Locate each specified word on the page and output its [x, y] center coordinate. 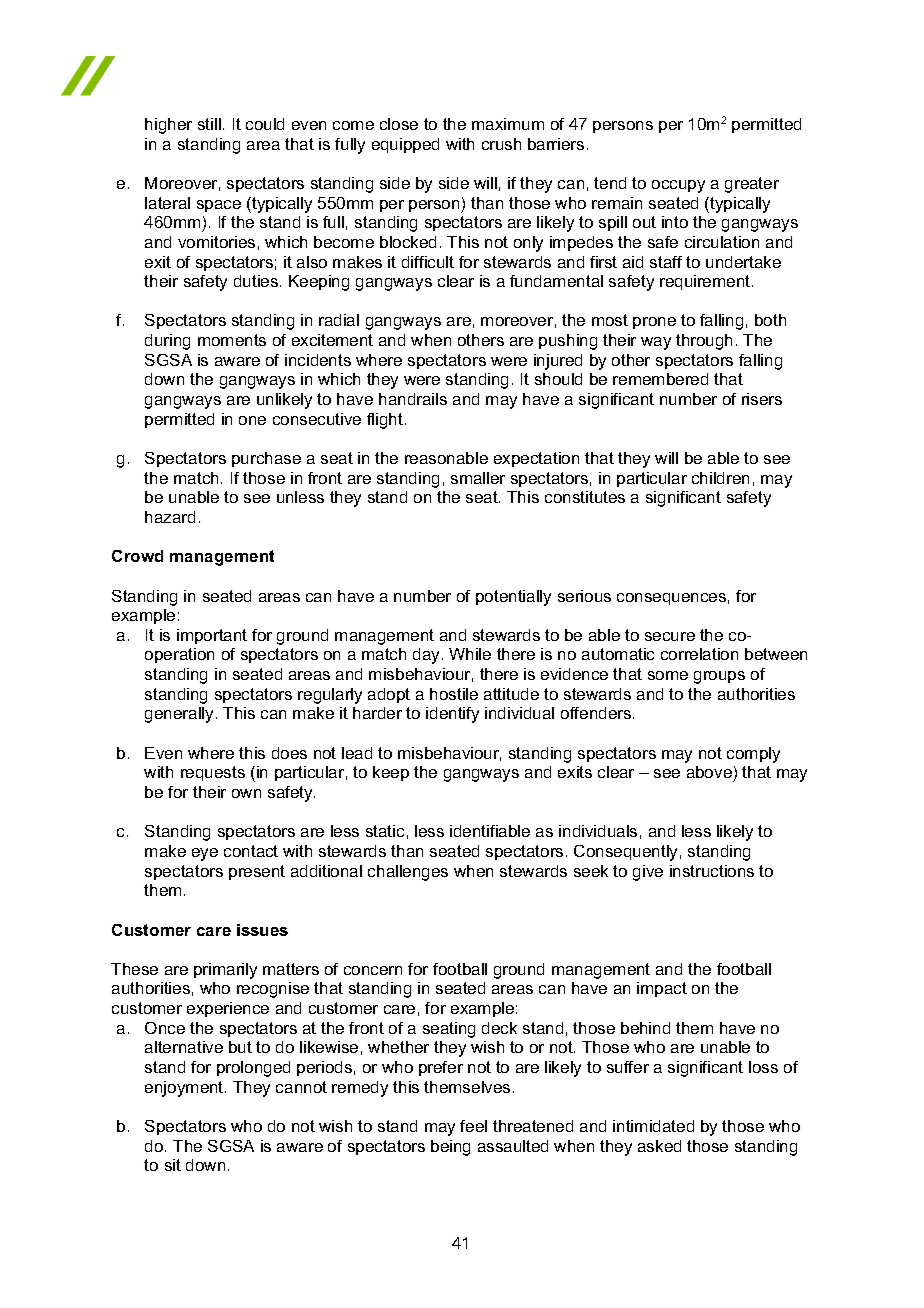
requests [213, 773]
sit [173, 1165]
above [710, 774]
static [385, 831]
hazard [170, 517]
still [209, 124]
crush [501, 144]
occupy [678, 186]
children [720, 478]
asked [659, 1146]
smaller [478, 478]
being [450, 1148]
